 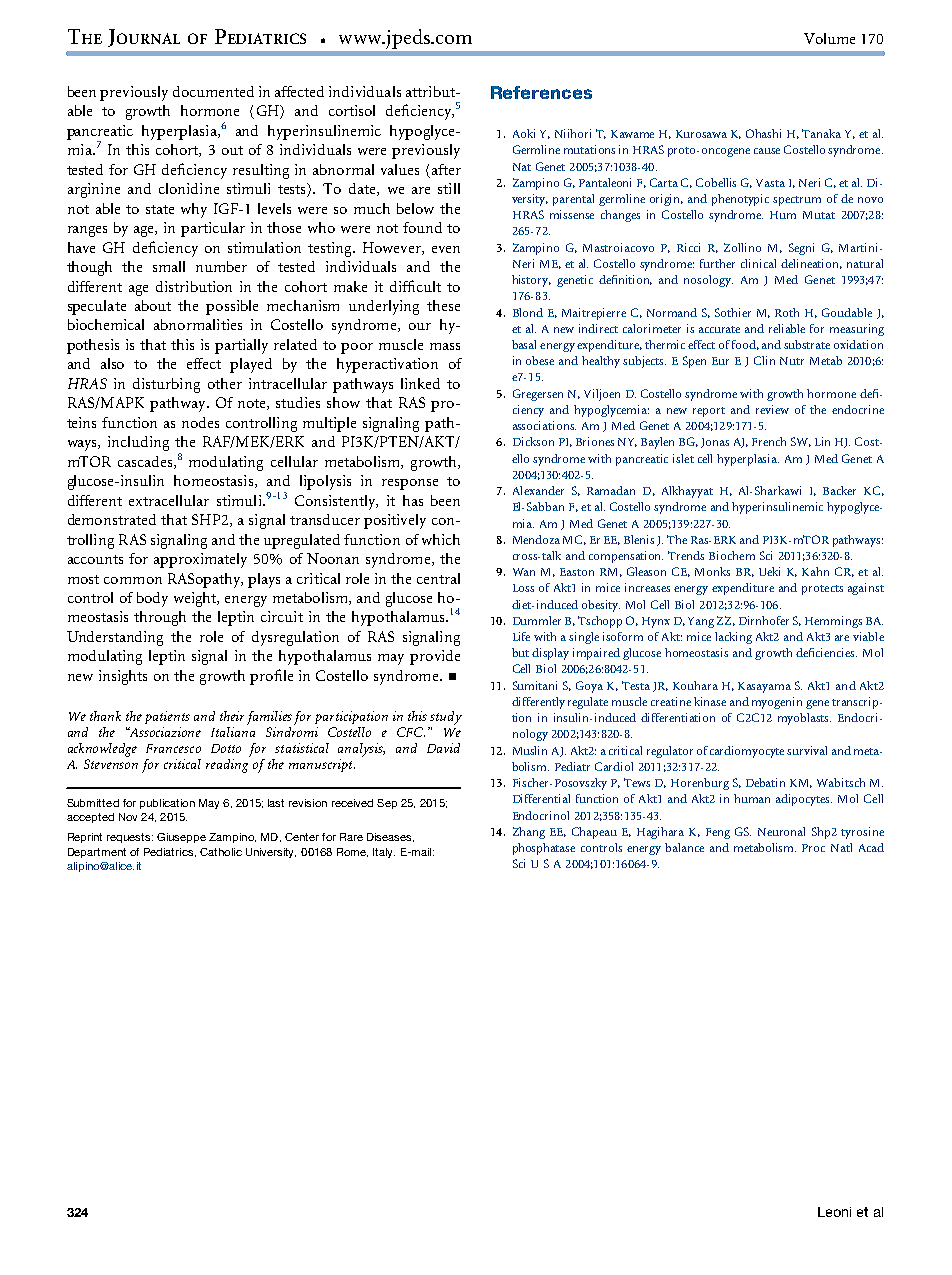 I want to click on central, so click(x=438, y=578).
